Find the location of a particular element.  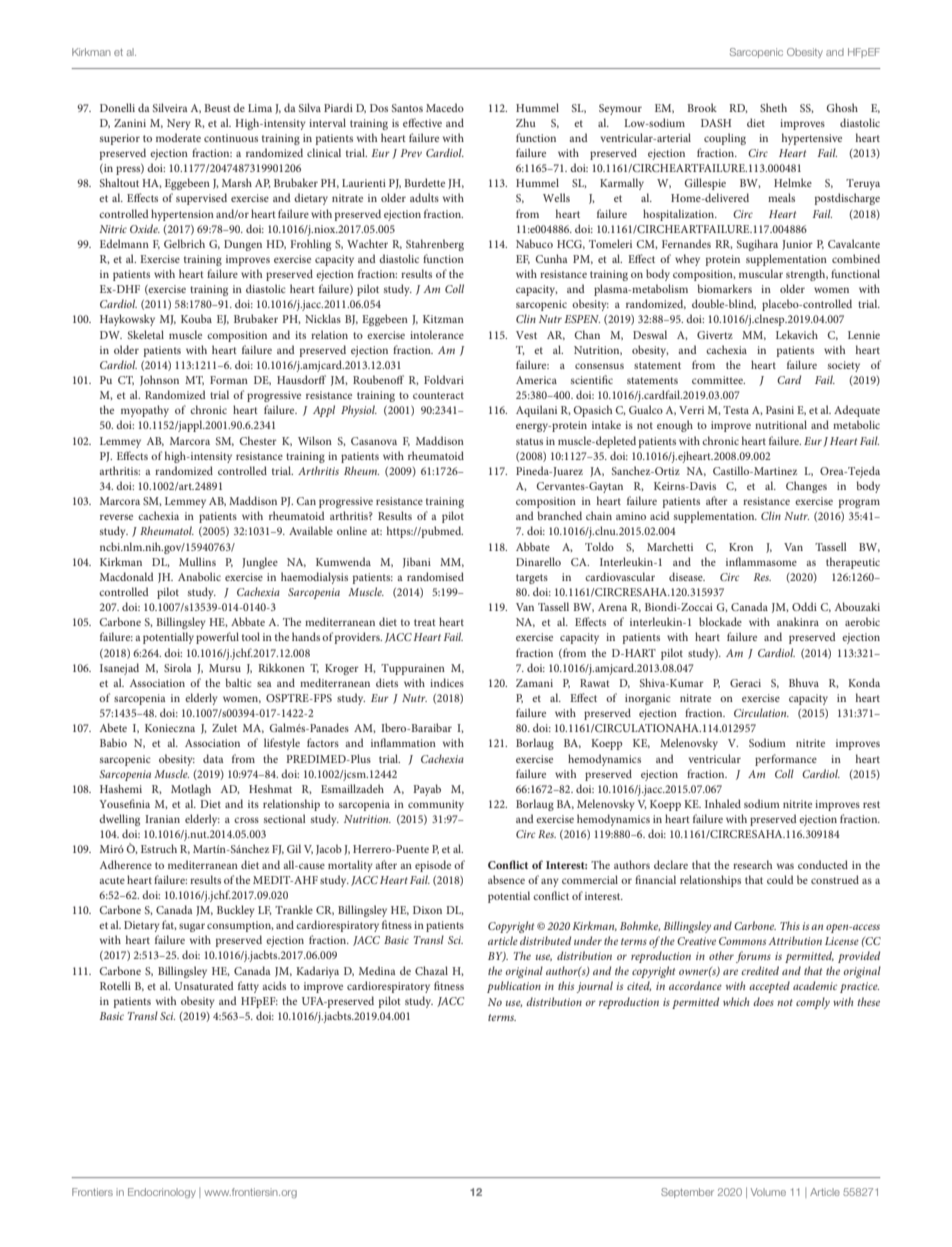

blockade is located at coordinates (720, 621).
